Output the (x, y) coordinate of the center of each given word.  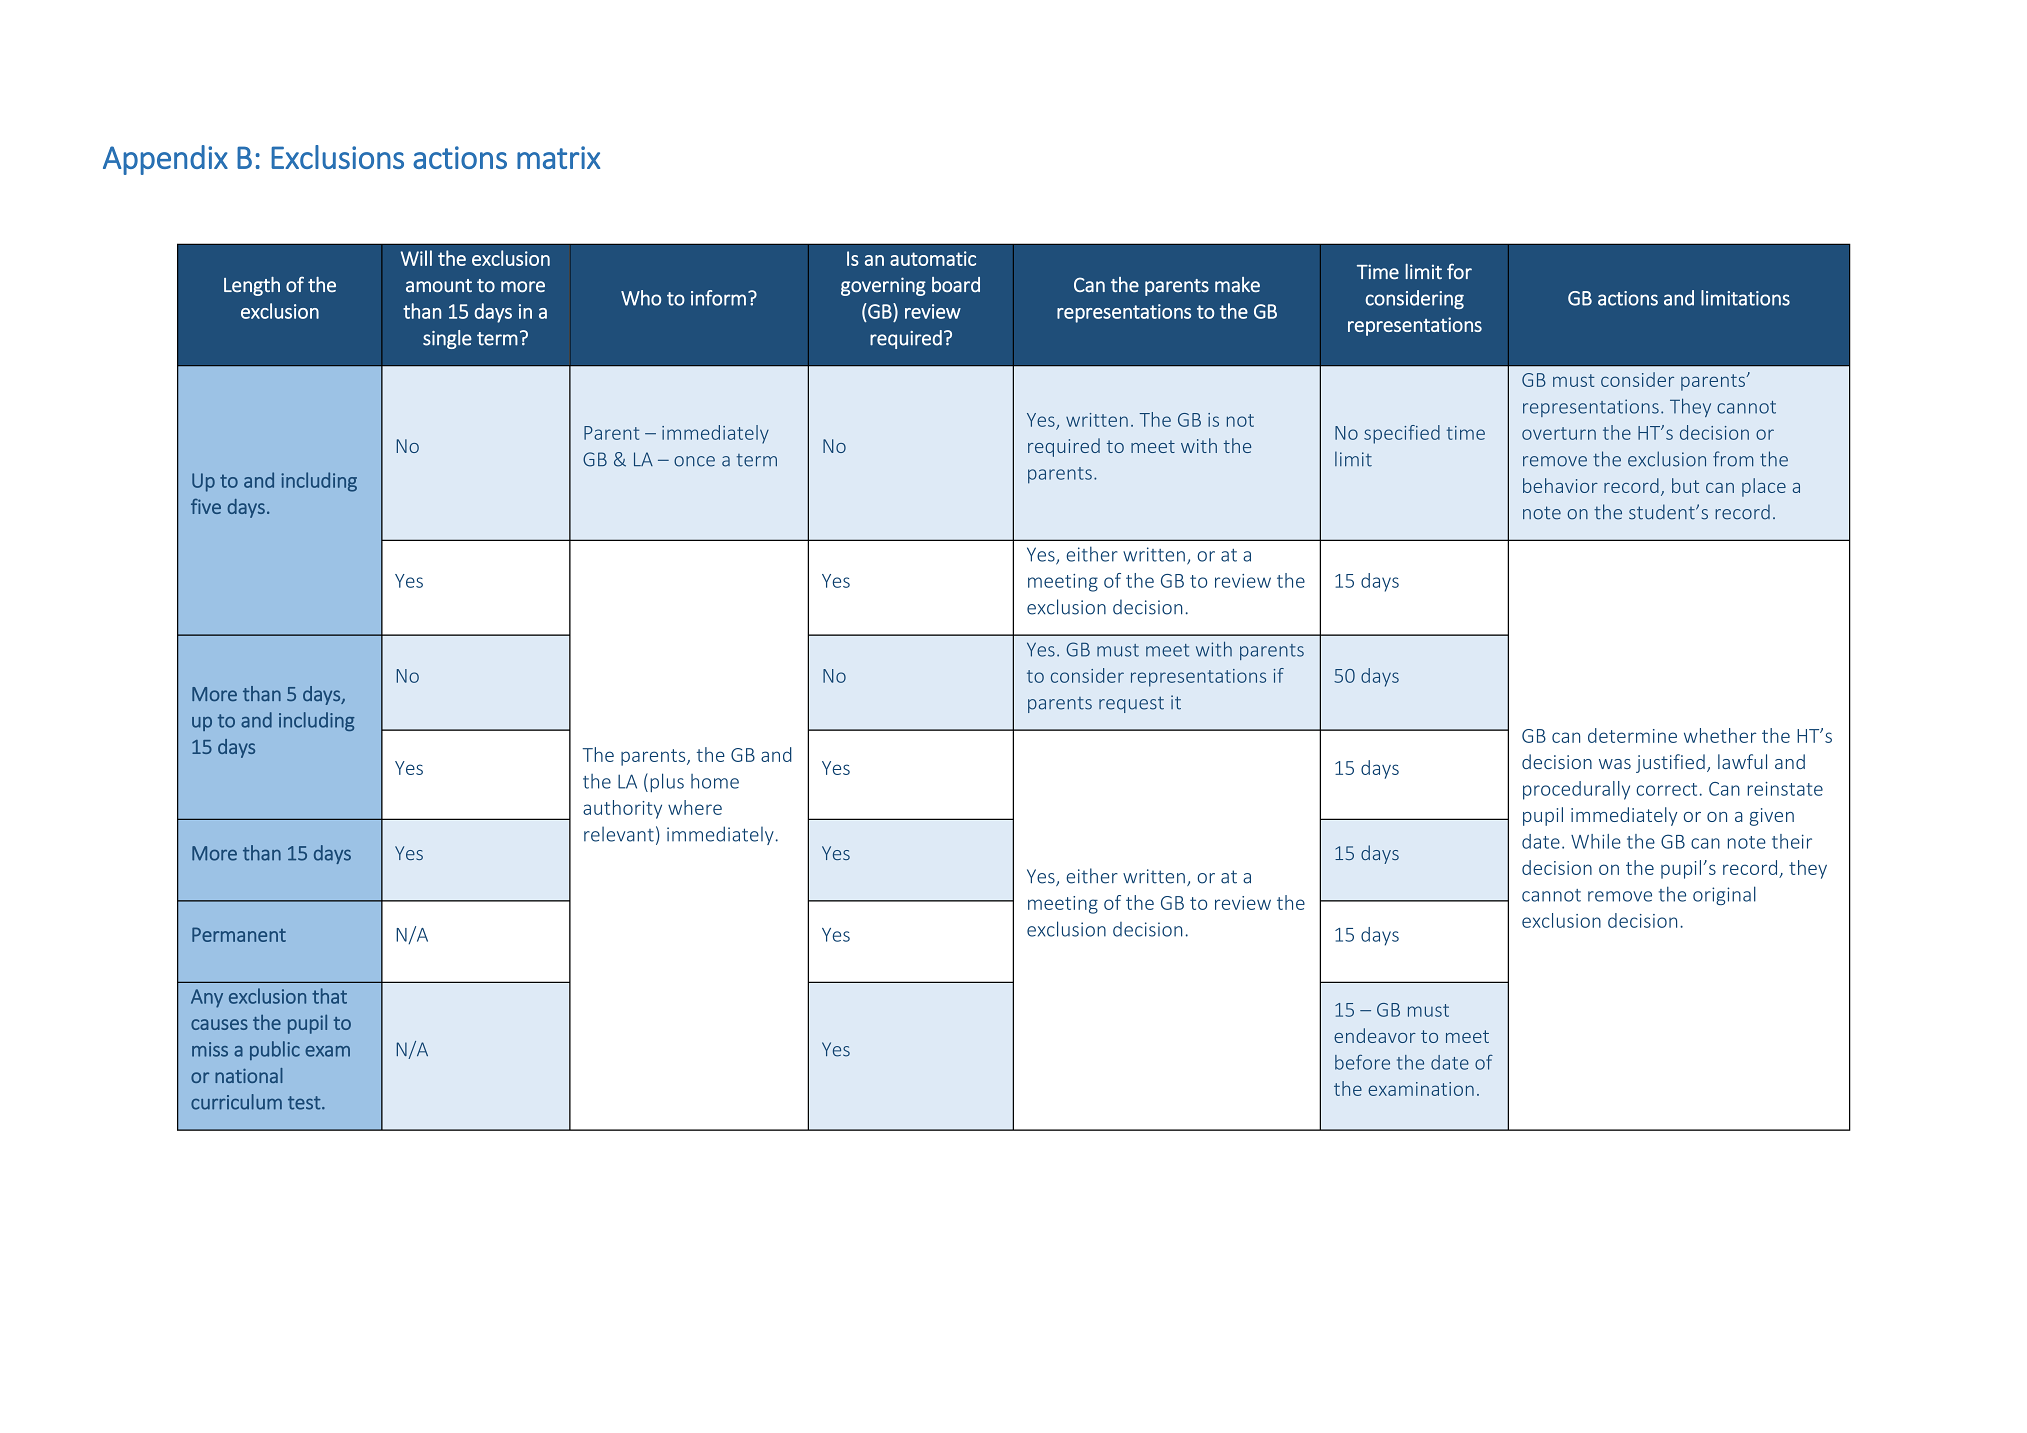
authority (622, 809)
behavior (1560, 485)
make (1237, 284)
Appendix (165, 160)
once (694, 461)
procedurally (1576, 790)
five (206, 506)
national (249, 1075)
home (715, 781)
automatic (933, 258)
